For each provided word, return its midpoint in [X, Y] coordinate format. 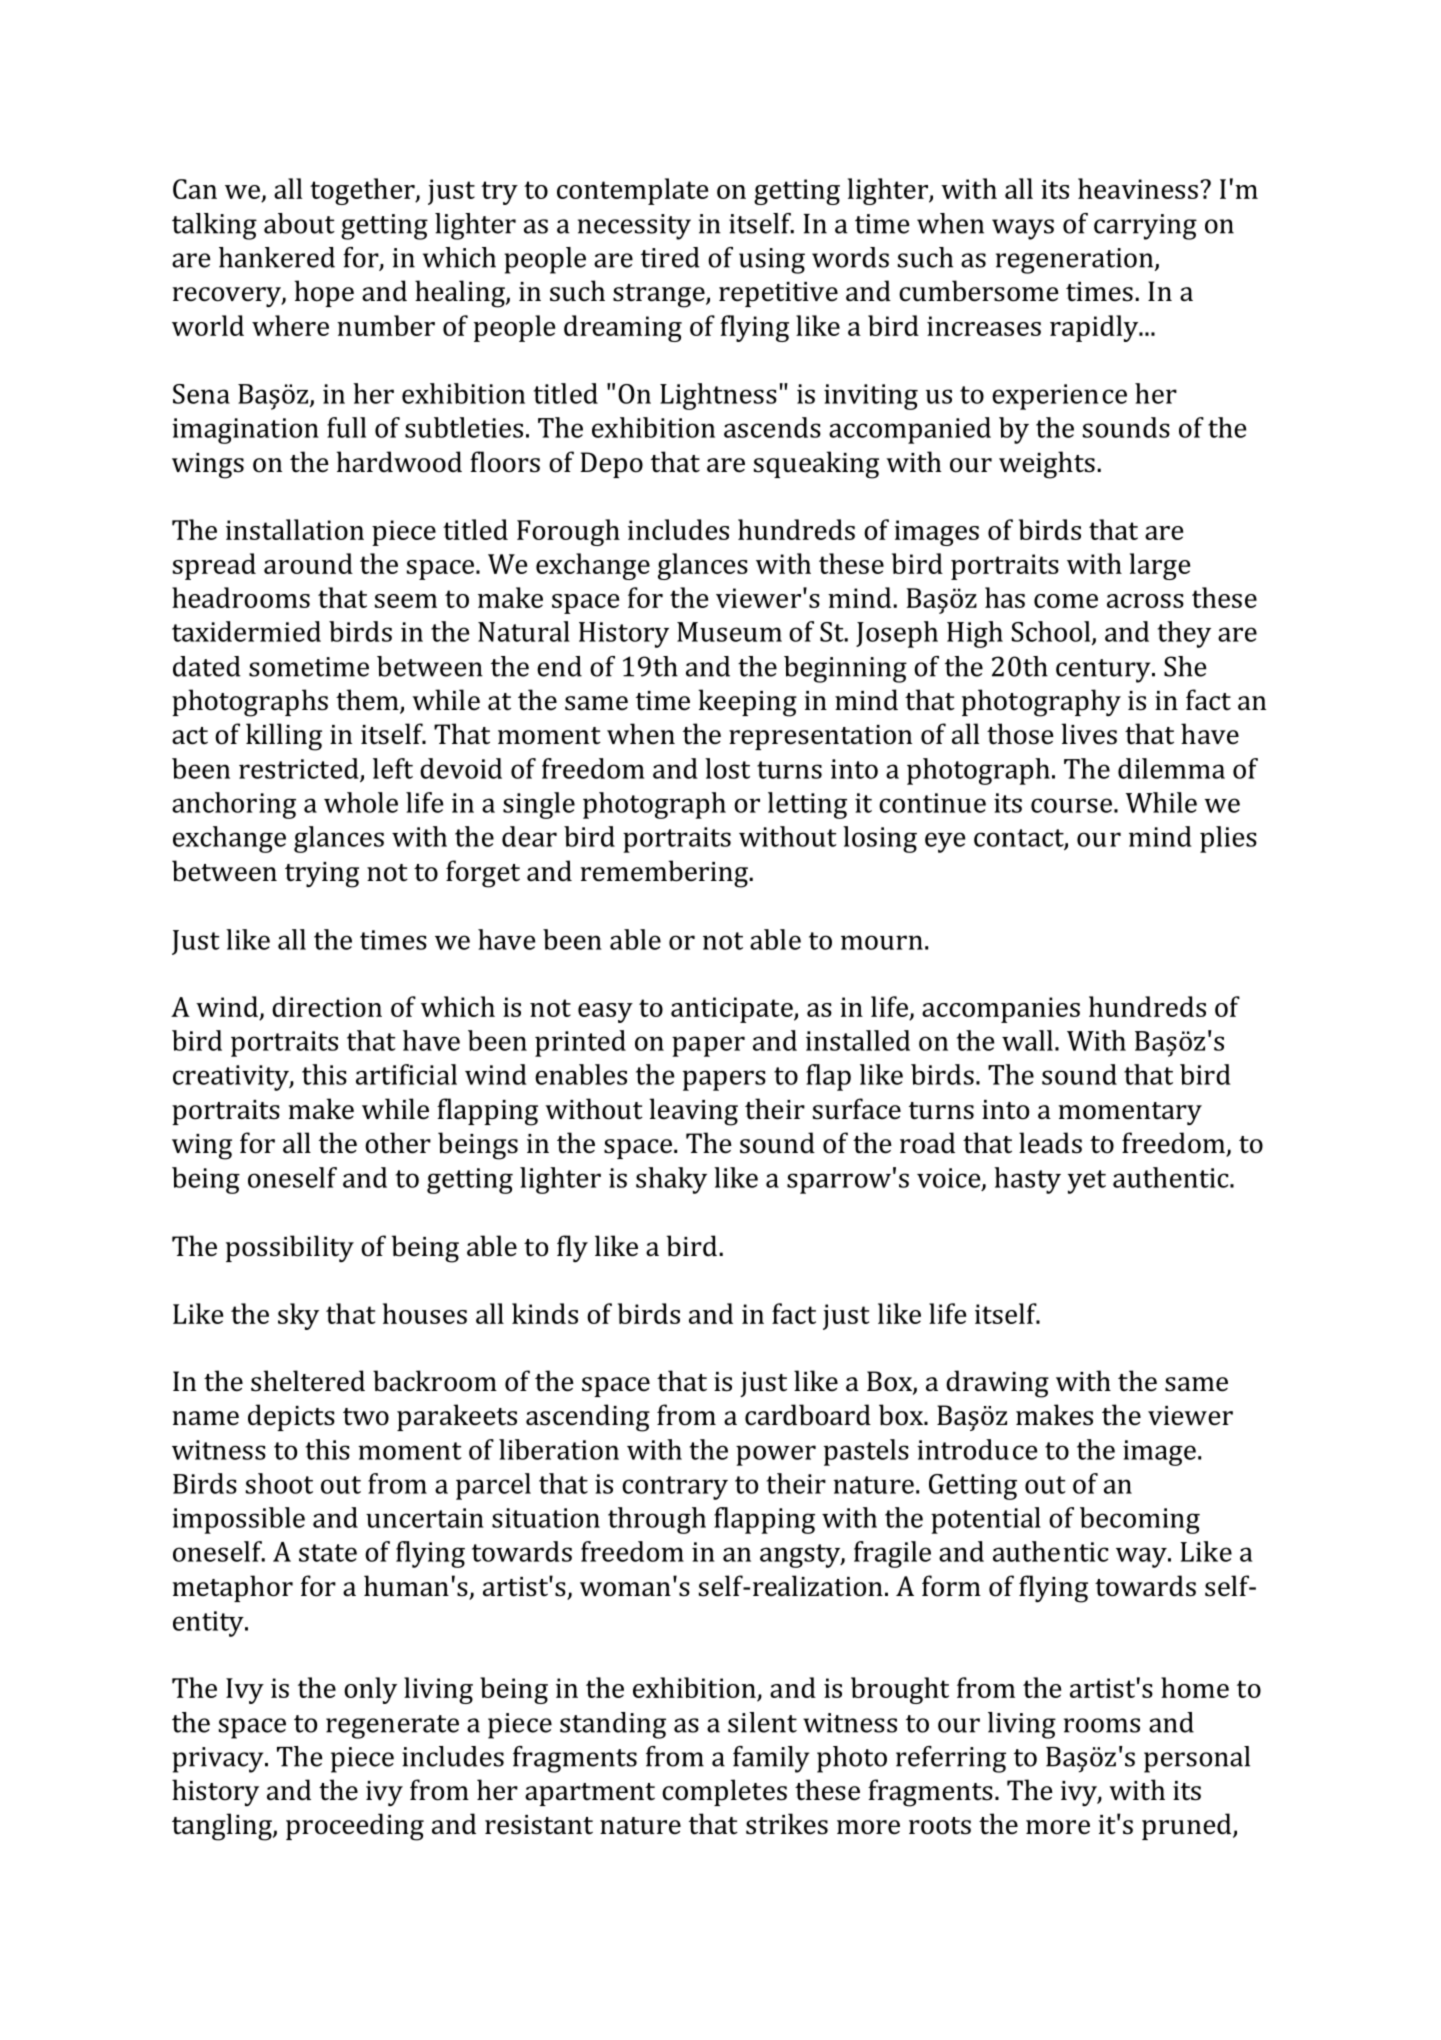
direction [327, 1006]
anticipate [733, 1010]
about [299, 223]
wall [1027, 1040]
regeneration [1076, 261]
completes [724, 1792]
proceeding [355, 1827]
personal [1197, 1759]
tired [670, 257]
